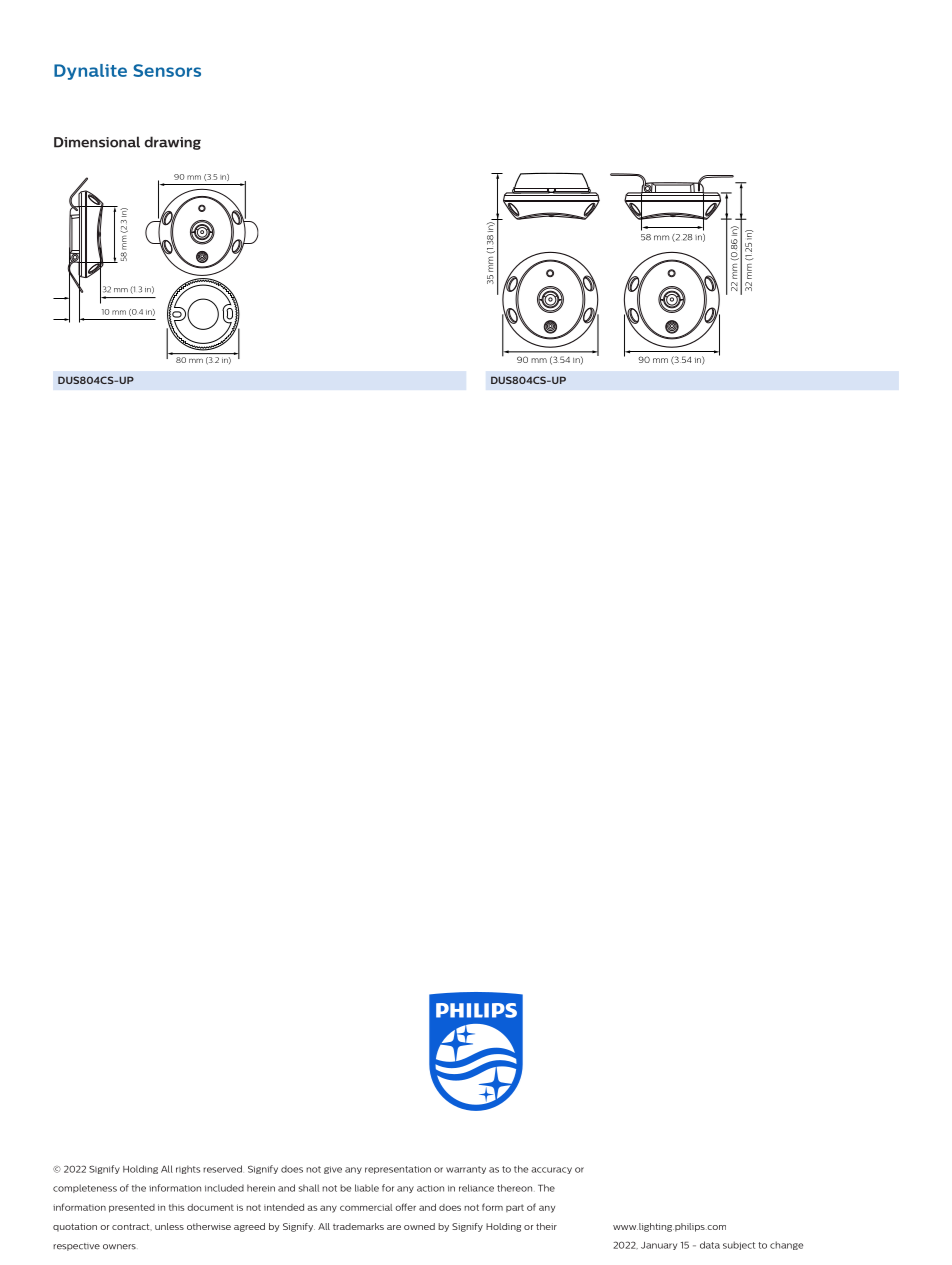 Image resolution: width=952 pixels, height=1265 pixels. Describe the element at coordinates (188, 1169) in the image. I see `rights` at that location.
